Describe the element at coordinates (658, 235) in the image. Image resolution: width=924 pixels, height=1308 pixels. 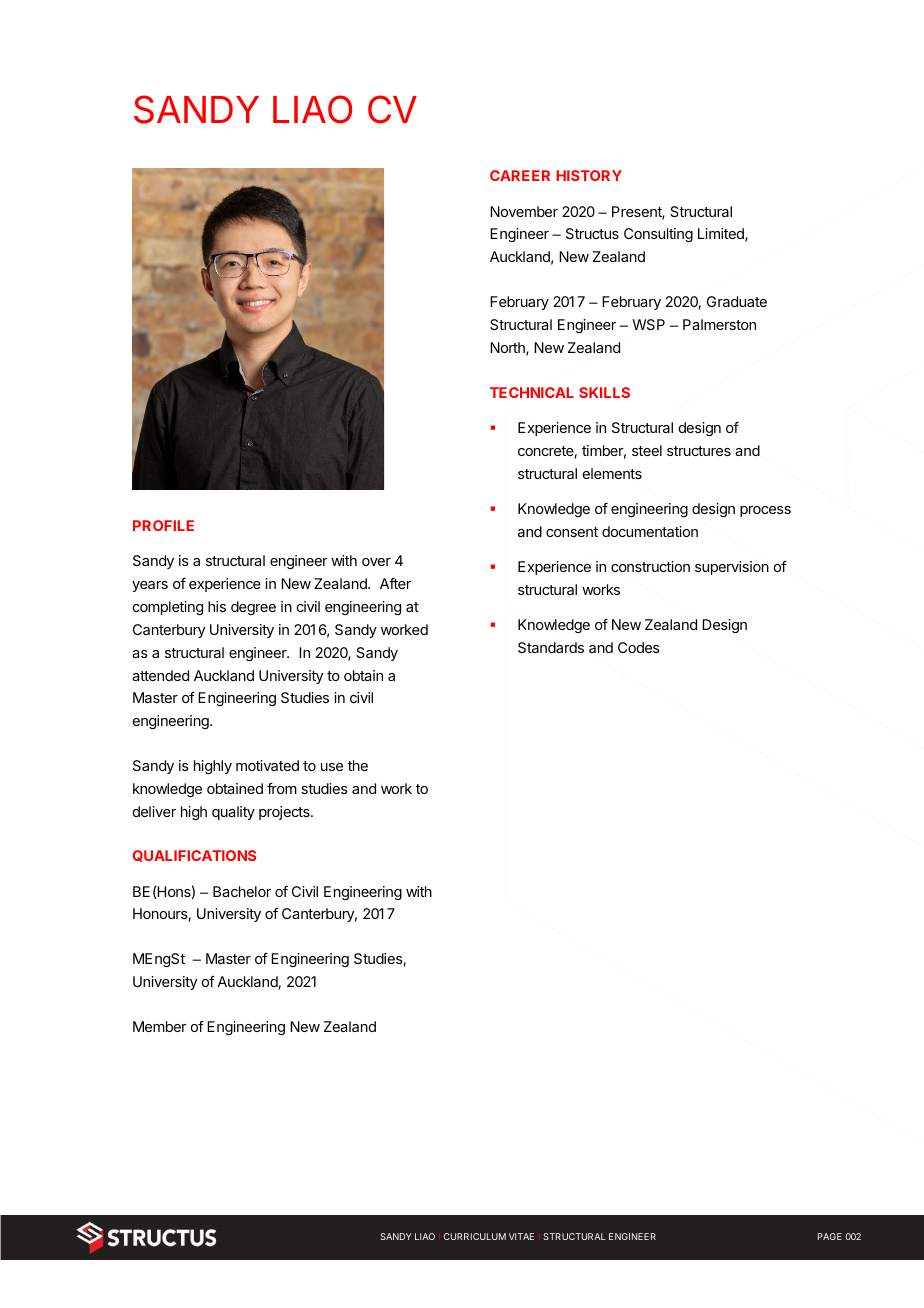
I see `Consulting` at that location.
